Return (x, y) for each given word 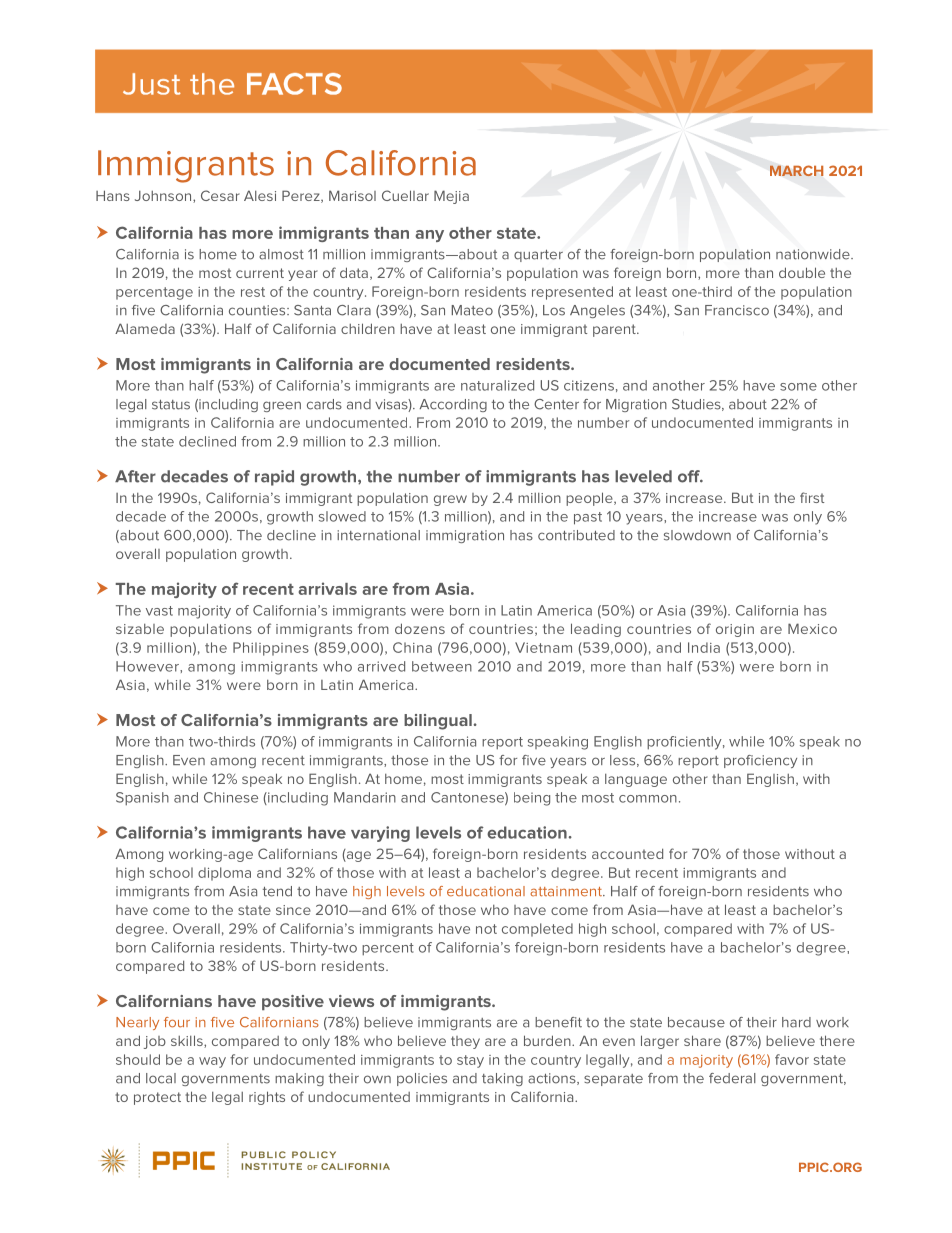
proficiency (760, 761)
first (812, 497)
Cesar (220, 195)
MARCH (796, 170)
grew (450, 500)
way (212, 1062)
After (135, 476)
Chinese (231, 797)
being (532, 799)
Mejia (451, 197)
